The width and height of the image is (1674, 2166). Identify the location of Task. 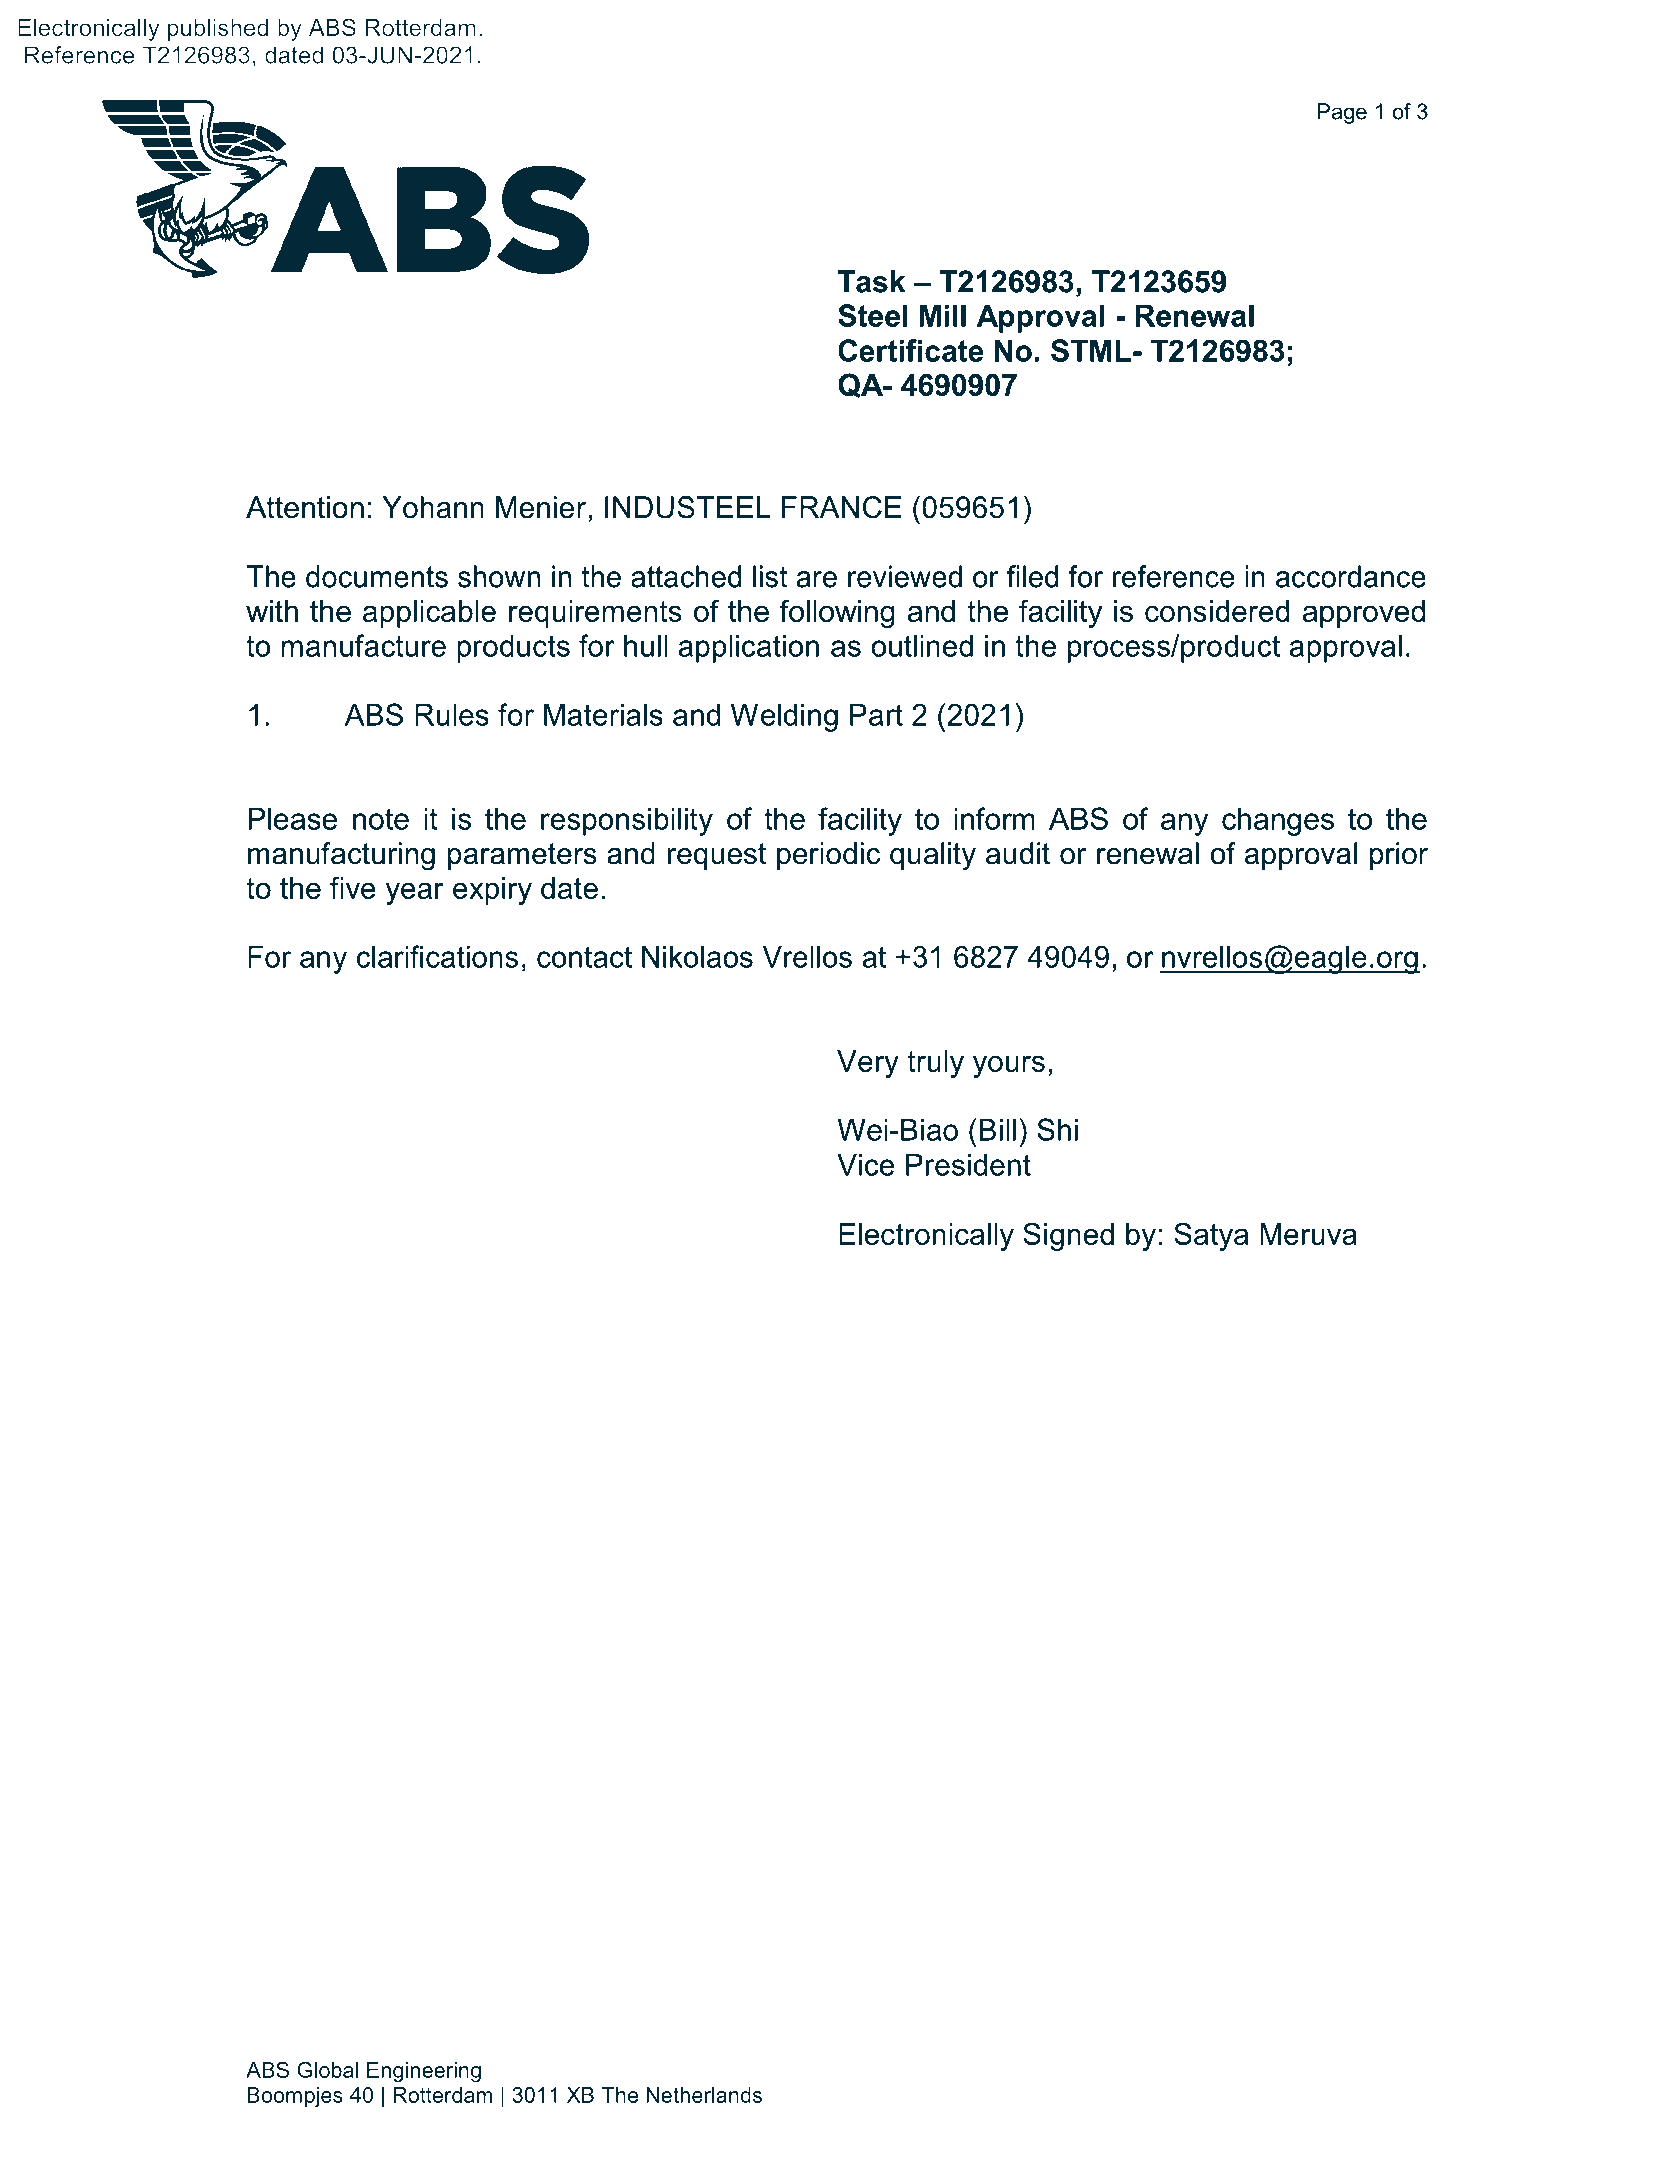
(871, 281).
